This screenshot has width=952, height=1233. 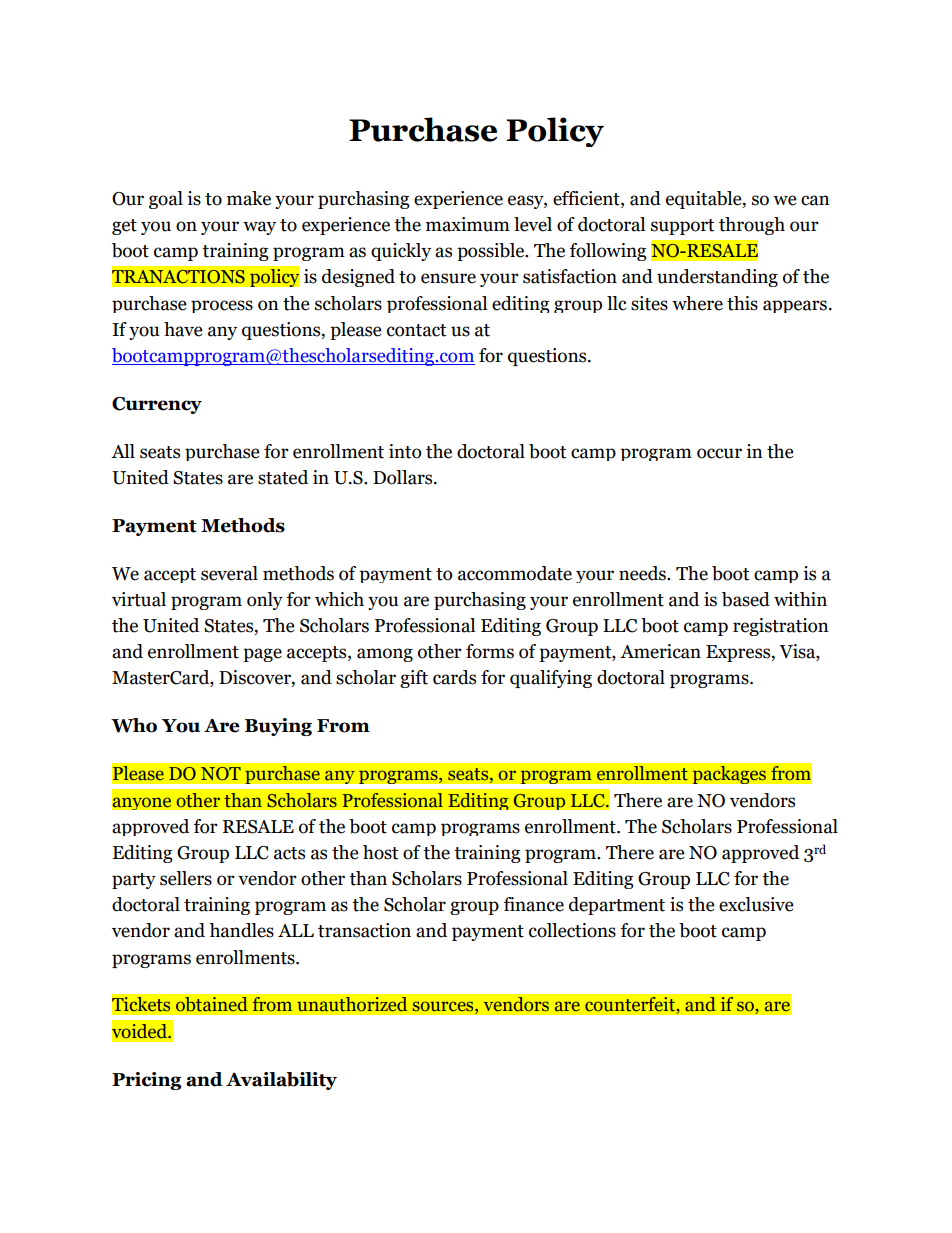 What do you see at coordinates (490, 651) in the screenshot?
I see `forms` at bounding box center [490, 651].
